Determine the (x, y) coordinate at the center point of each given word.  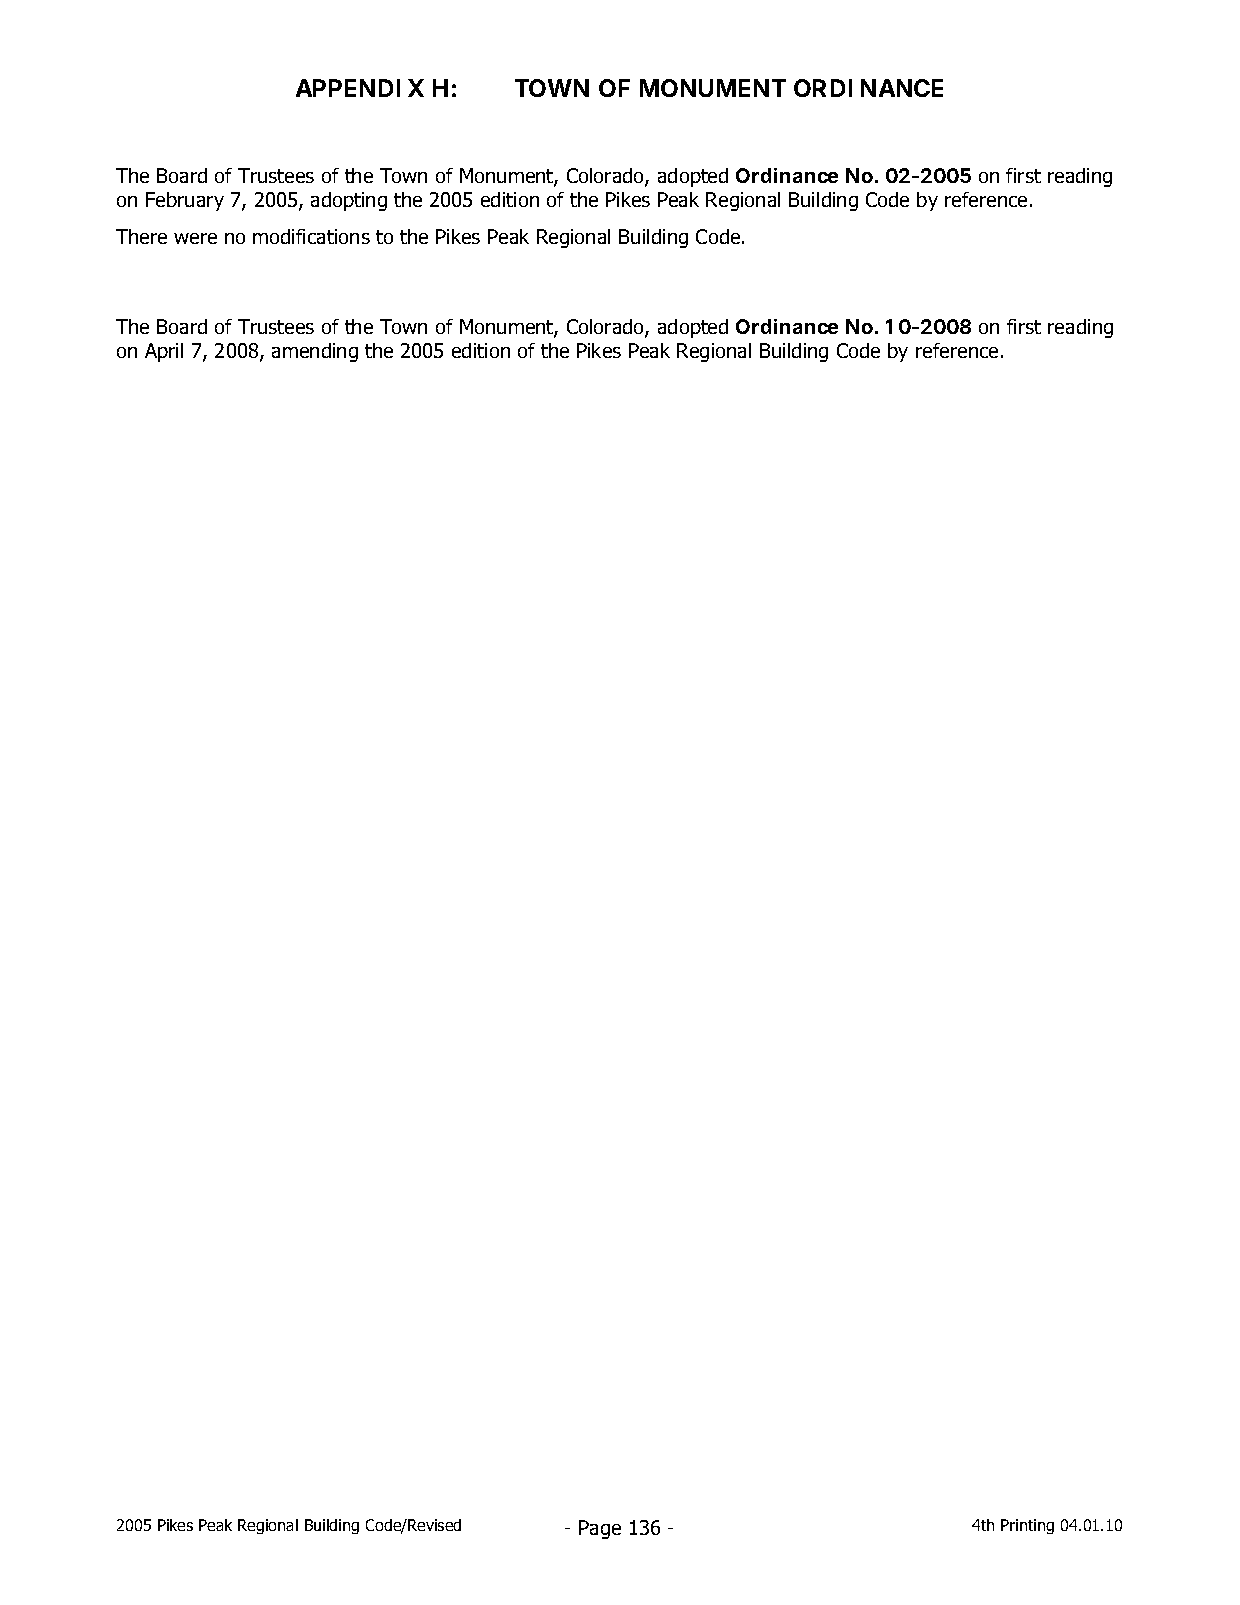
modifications (311, 236)
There (141, 236)
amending (315, 352)
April (164, 352)
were (195, 238)
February (185, 201)
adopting (349, 201)
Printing (1027, 1526)
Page (600, 1529)
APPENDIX (360, 88)
